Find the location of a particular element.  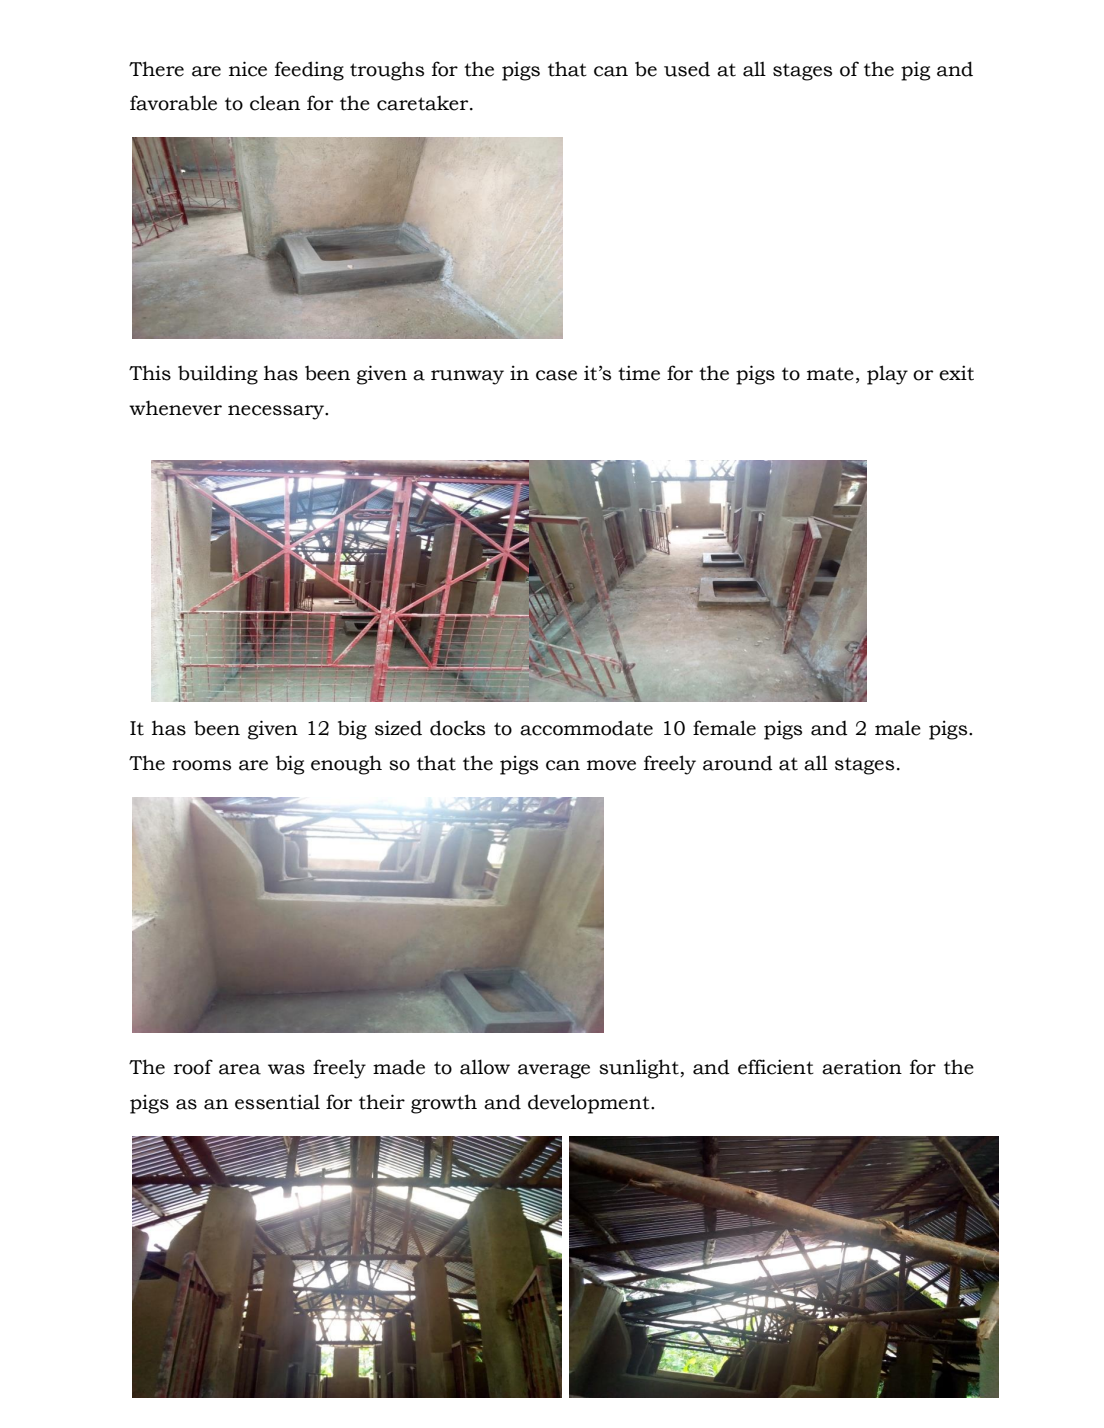

clean is located at coordinates (275, 103).
